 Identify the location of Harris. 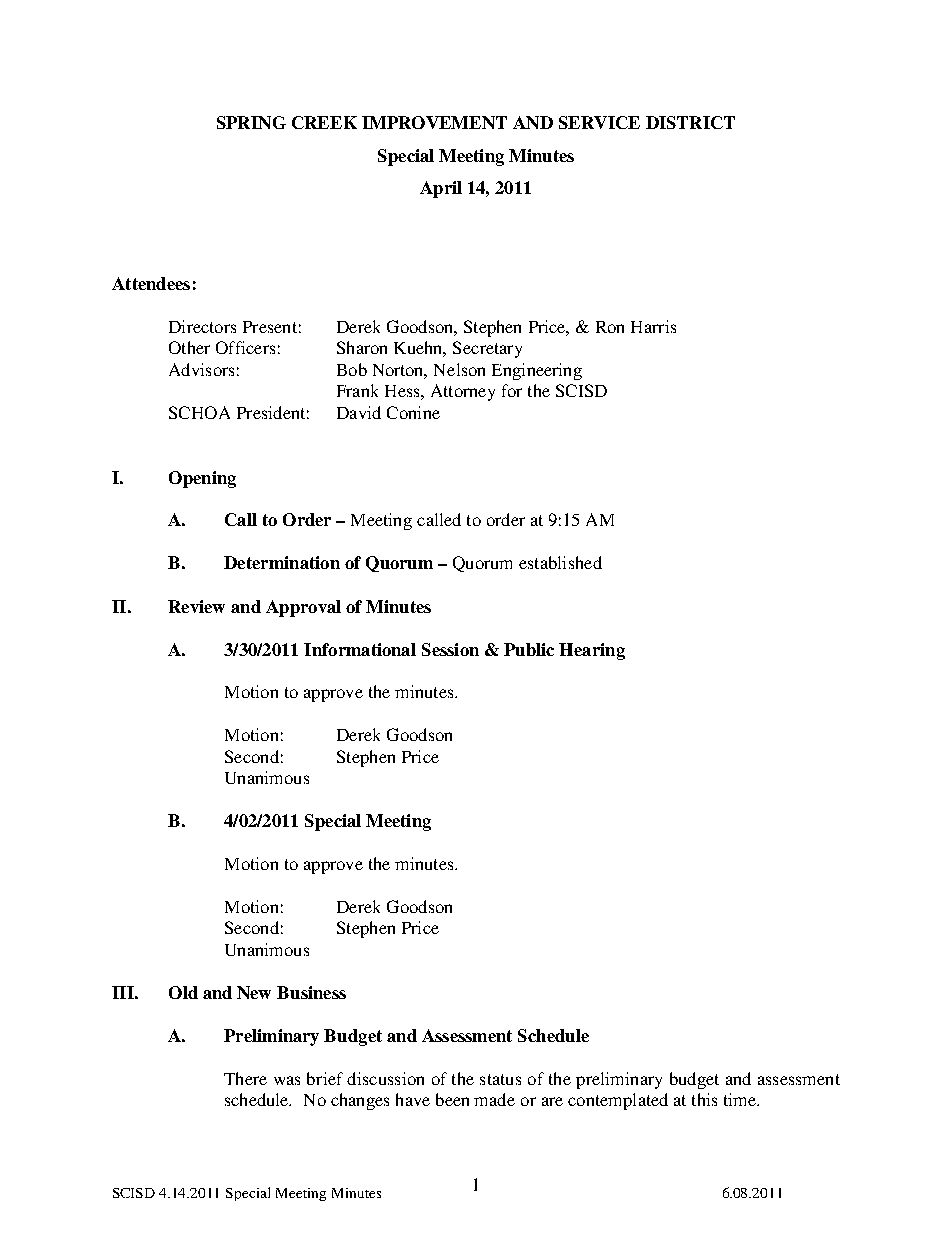
(653, 326).
